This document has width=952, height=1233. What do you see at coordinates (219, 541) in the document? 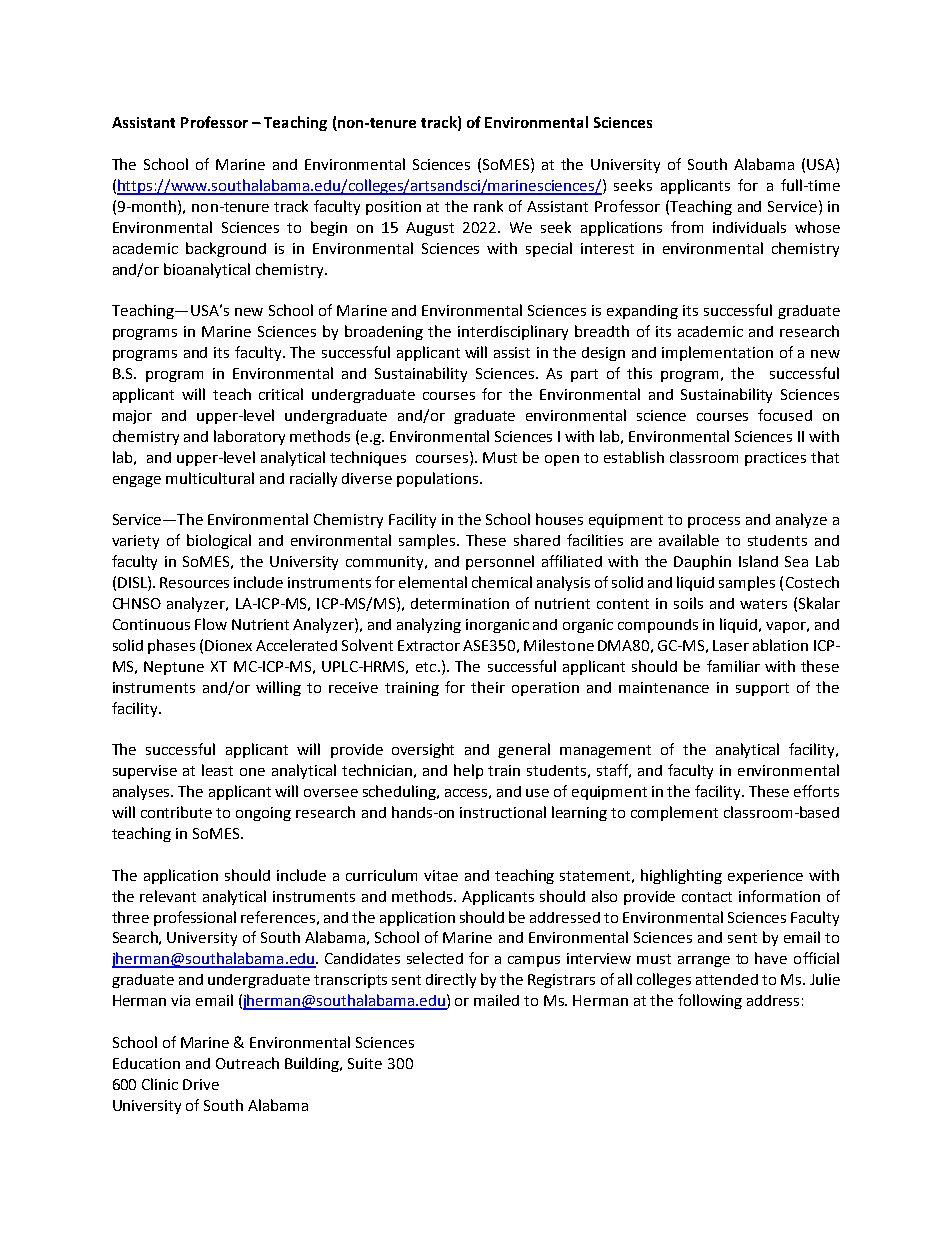
I see `biological` at bounding box center [219, 541].
